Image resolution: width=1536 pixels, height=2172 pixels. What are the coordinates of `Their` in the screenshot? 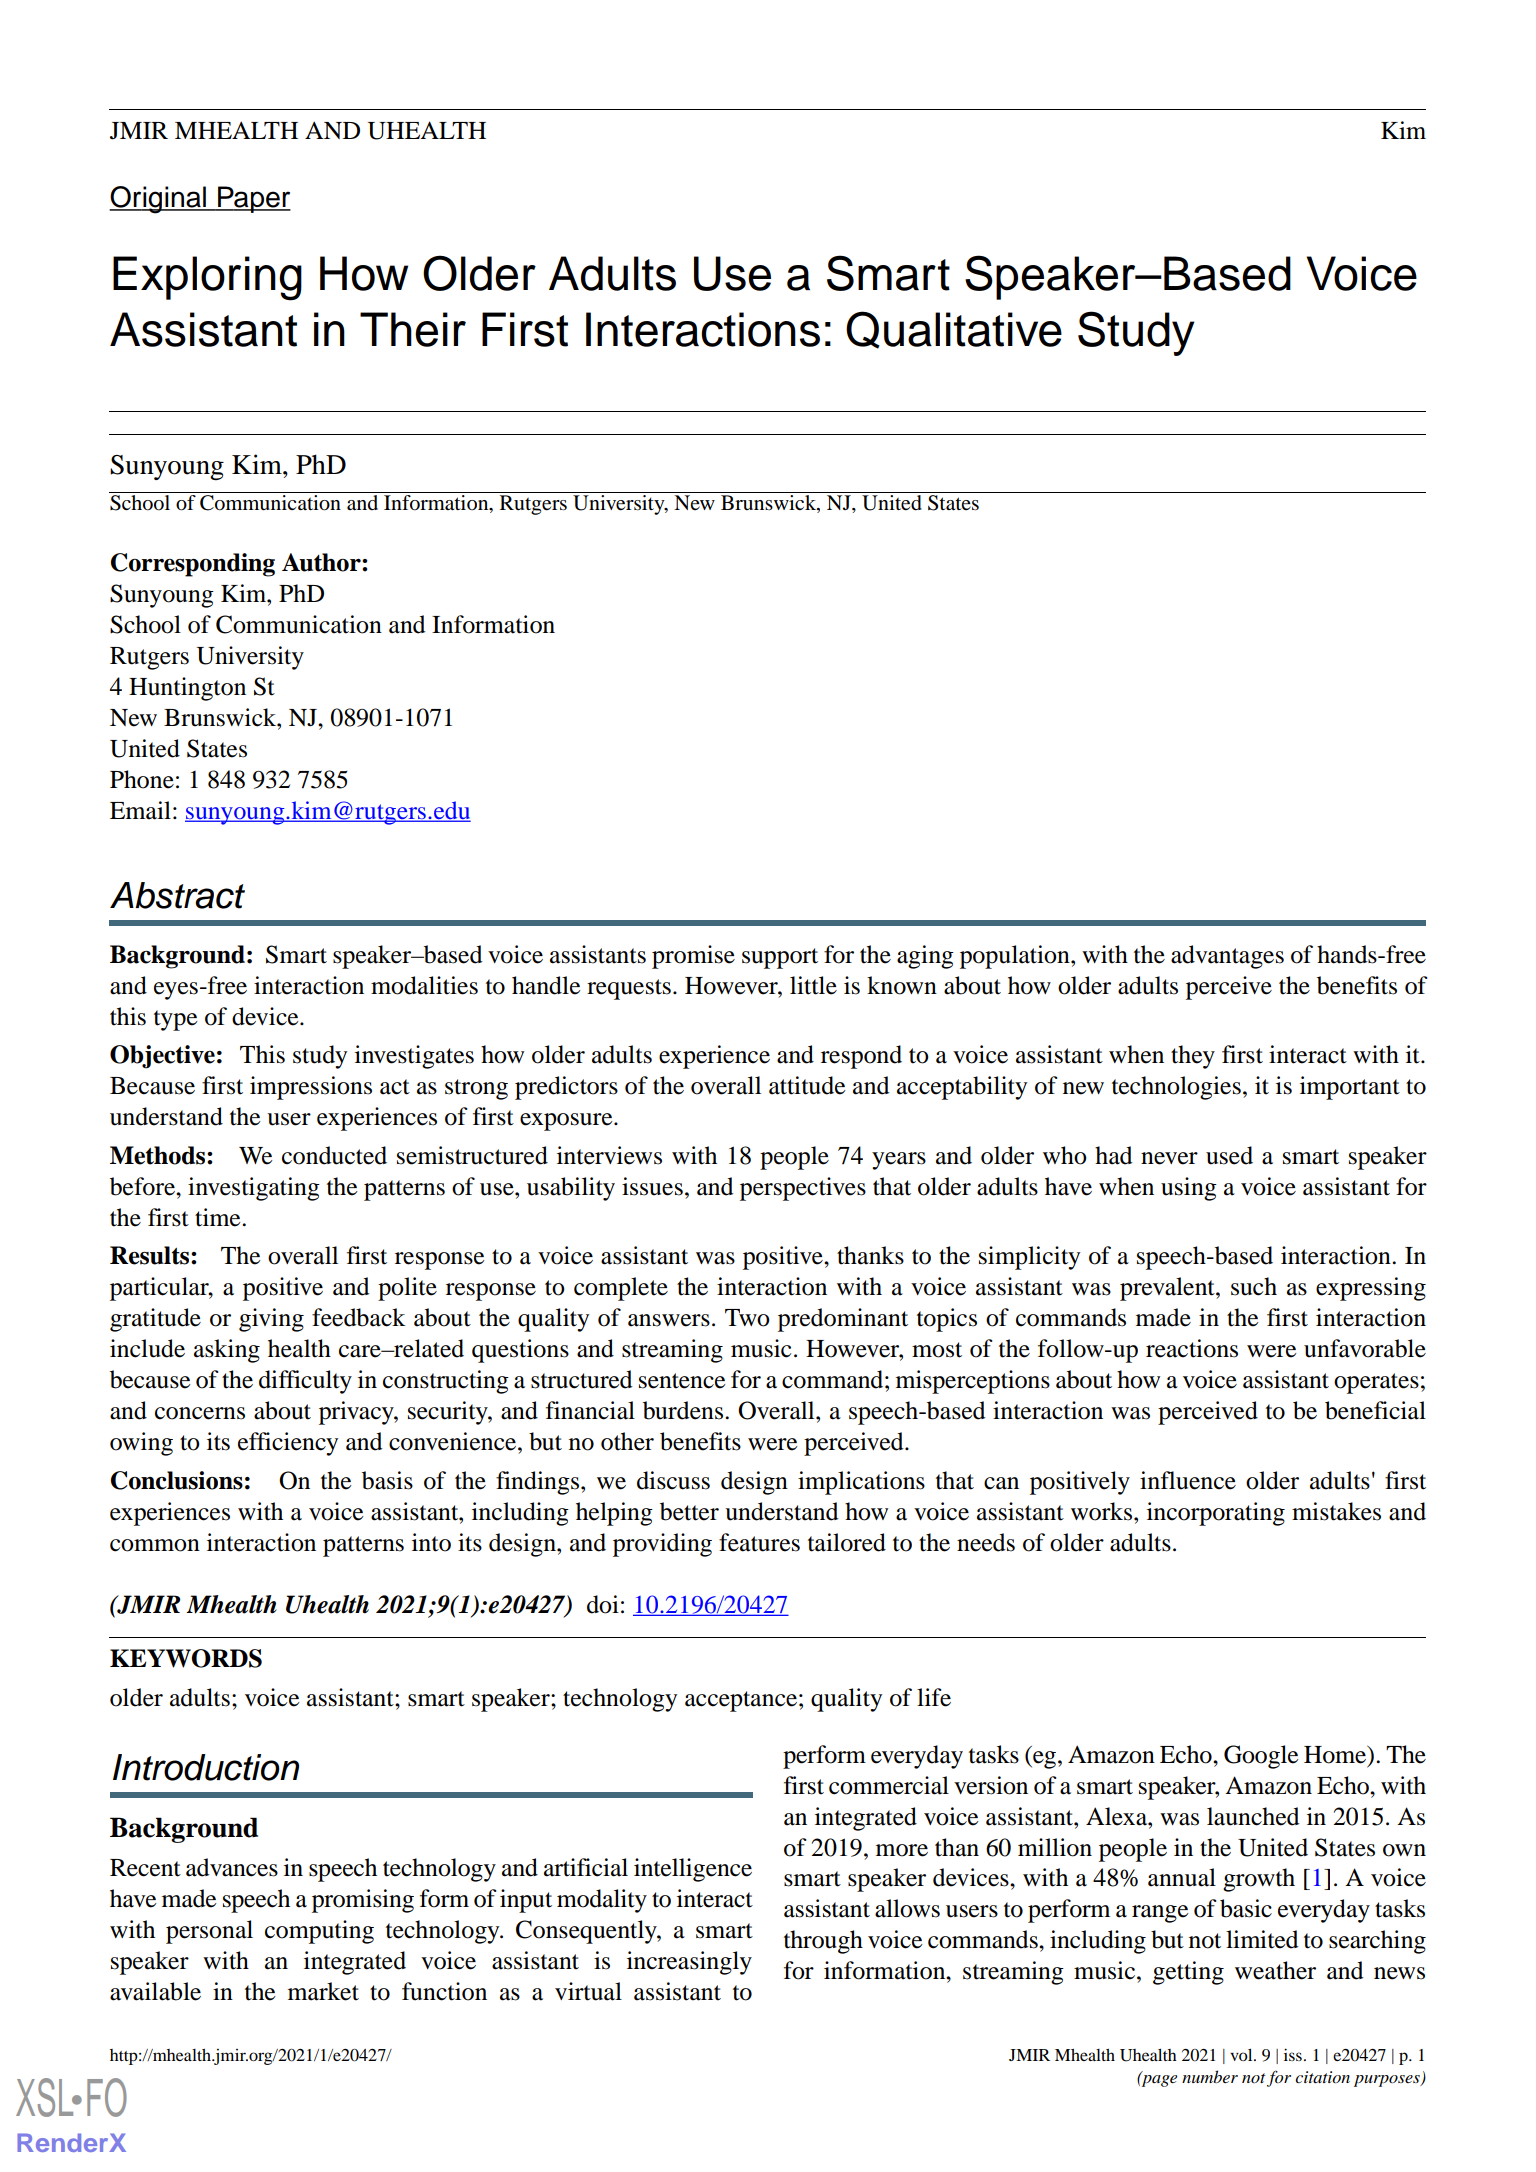 It's located at (413, 329).
